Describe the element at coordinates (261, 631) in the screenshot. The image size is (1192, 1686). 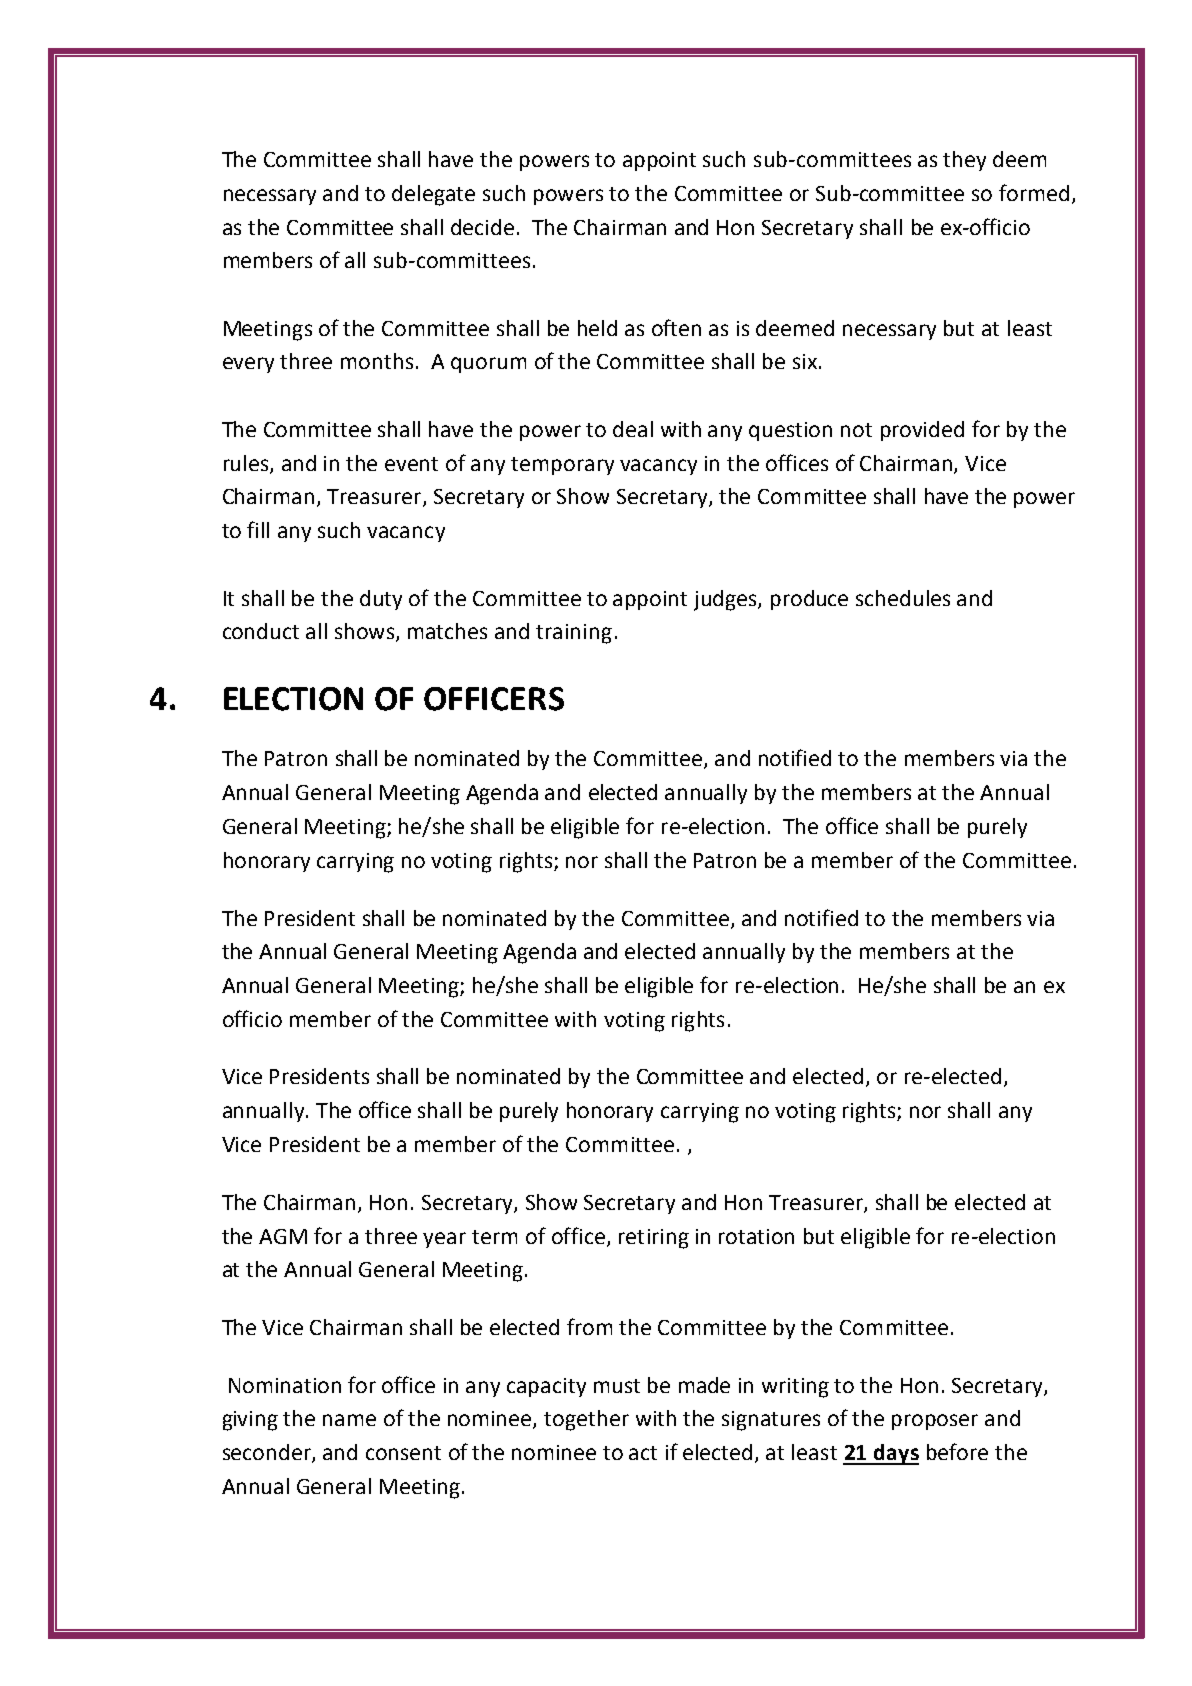
I see `conduct` at that location.
